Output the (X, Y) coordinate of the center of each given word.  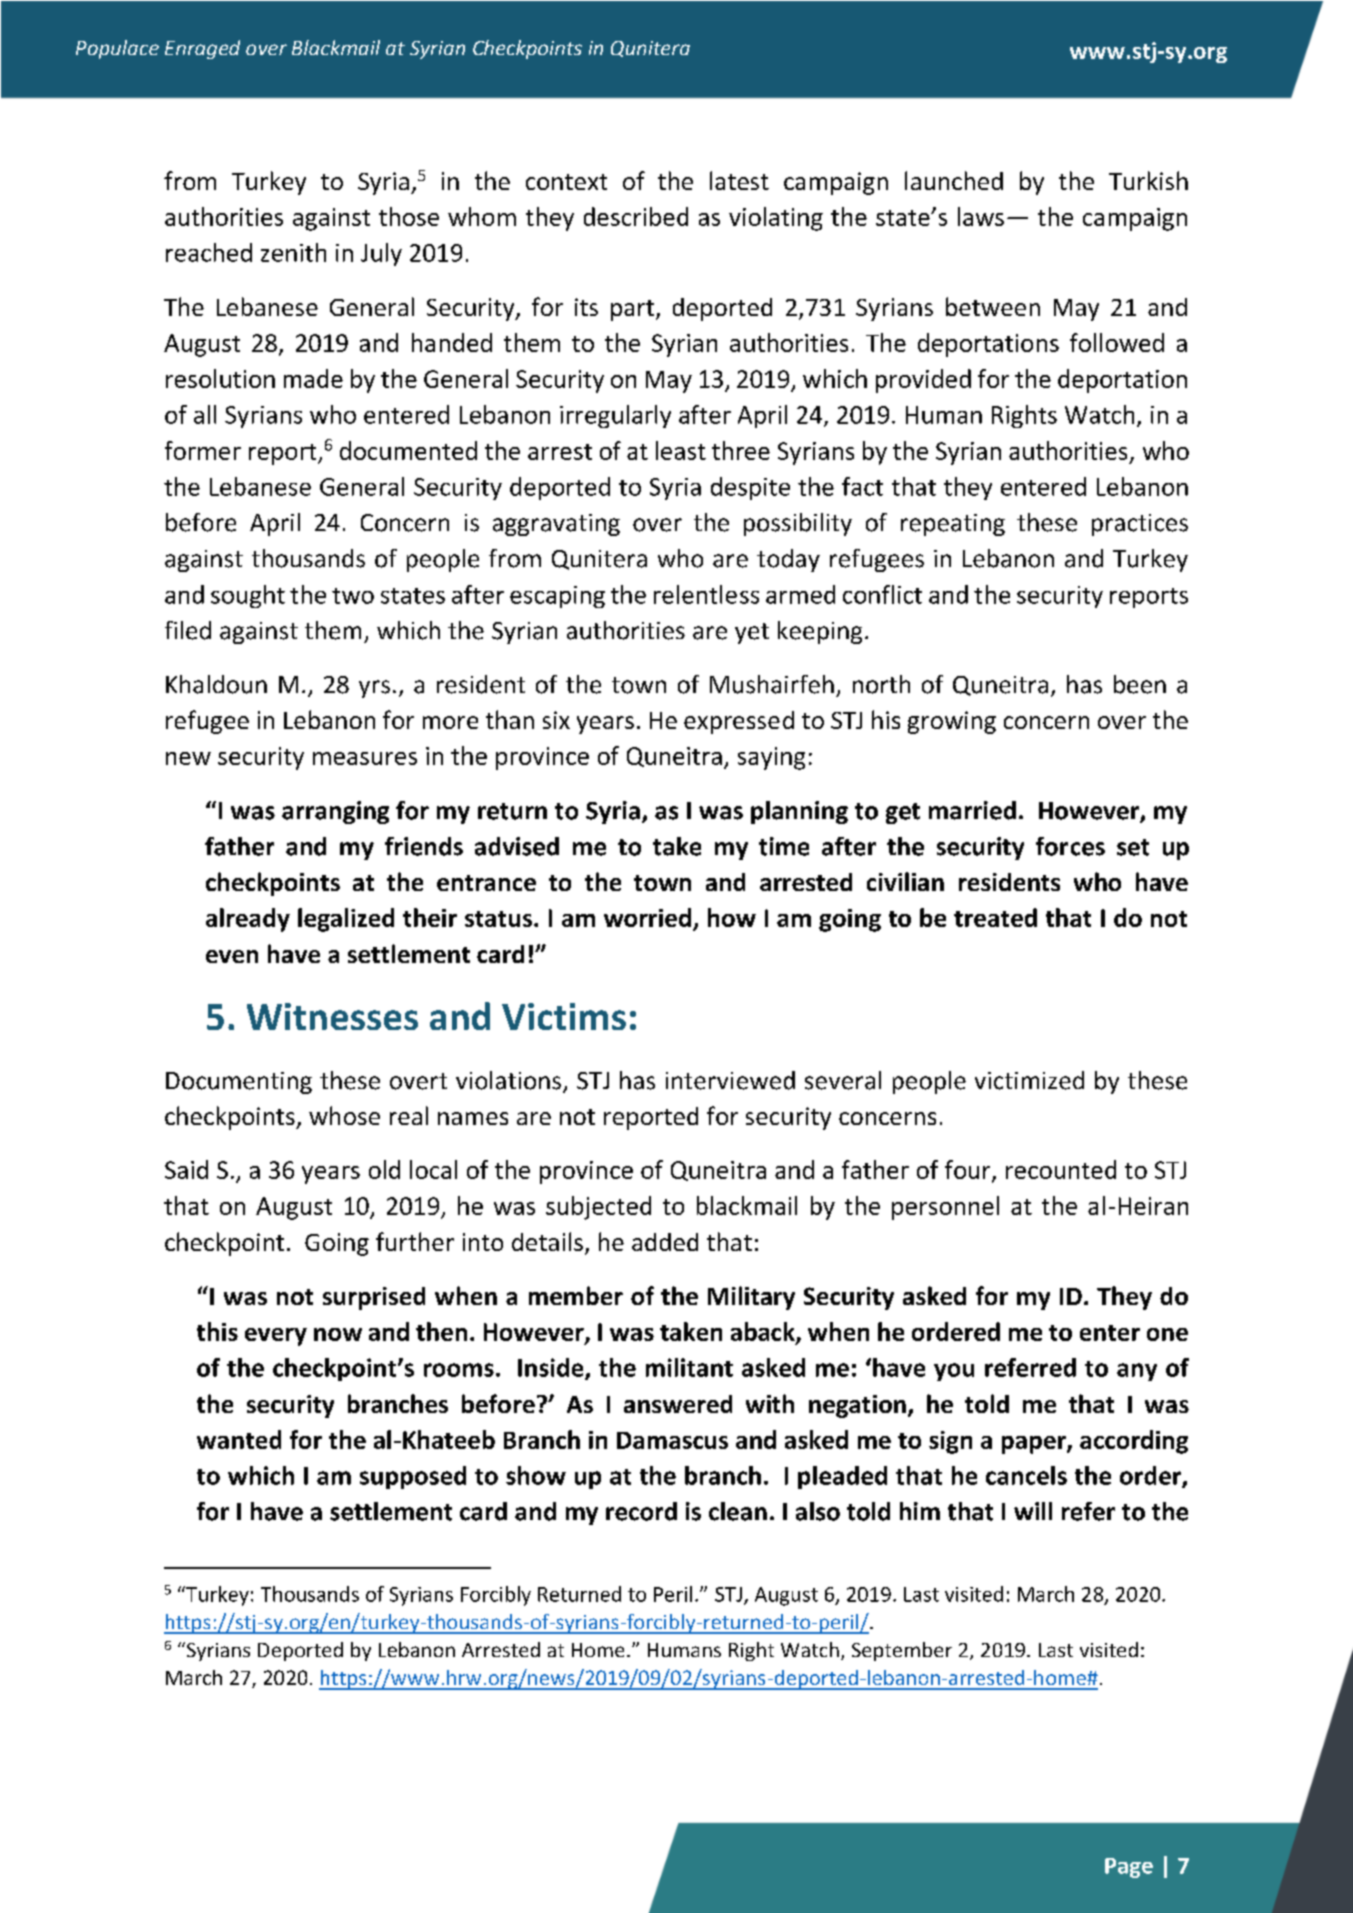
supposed (413, 1477)
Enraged (202, 49)
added (665, 1242)
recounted (1061, 1169)
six (556, 720)
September (902, 1651)
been (1140, 684)
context (566, 182)
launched (954, 180)
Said (186, 1169)
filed (188, 630)
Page (1129, 1868)
